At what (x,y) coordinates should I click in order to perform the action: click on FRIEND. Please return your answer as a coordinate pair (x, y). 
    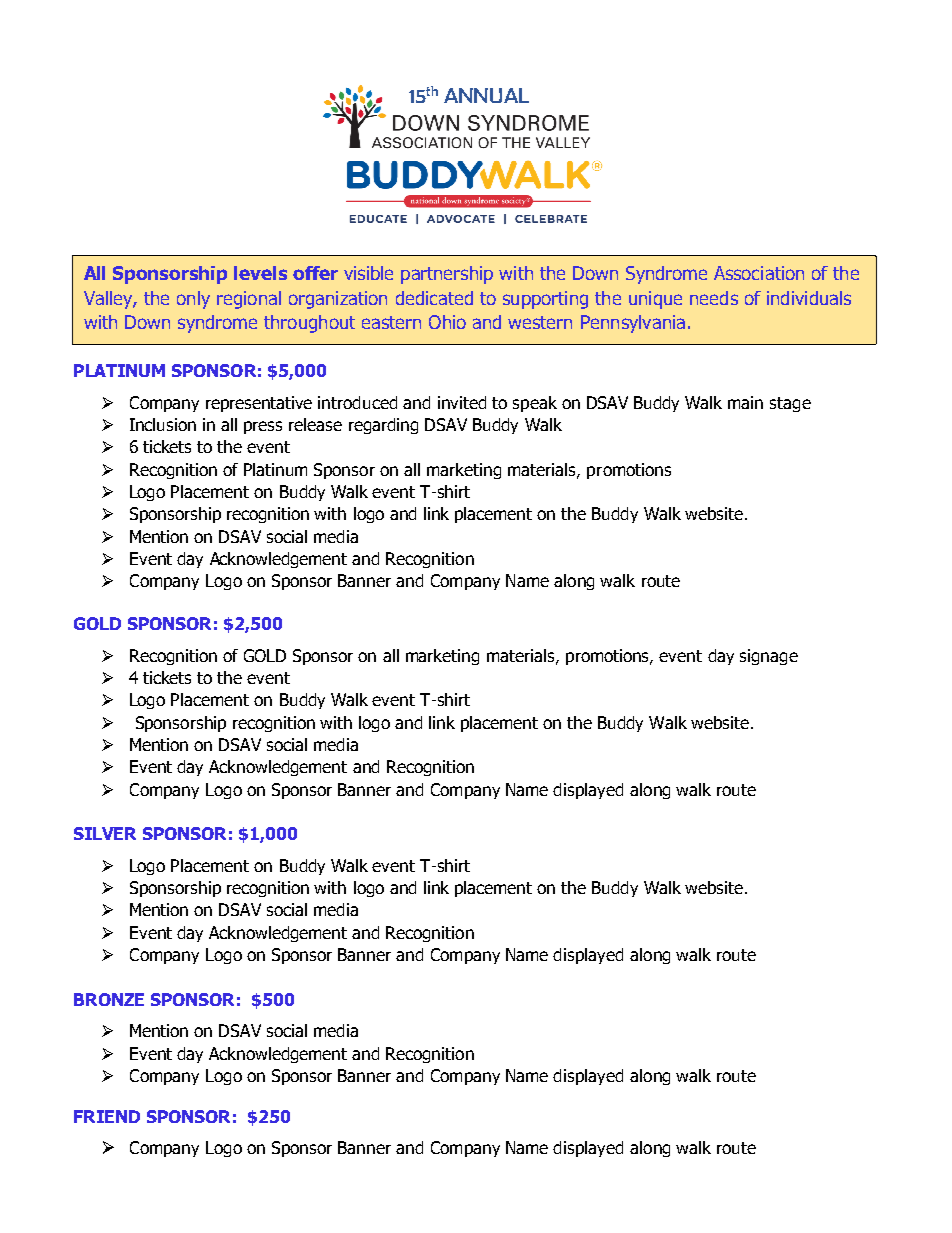
    Looking at the image, I should click on (107, 1116).
